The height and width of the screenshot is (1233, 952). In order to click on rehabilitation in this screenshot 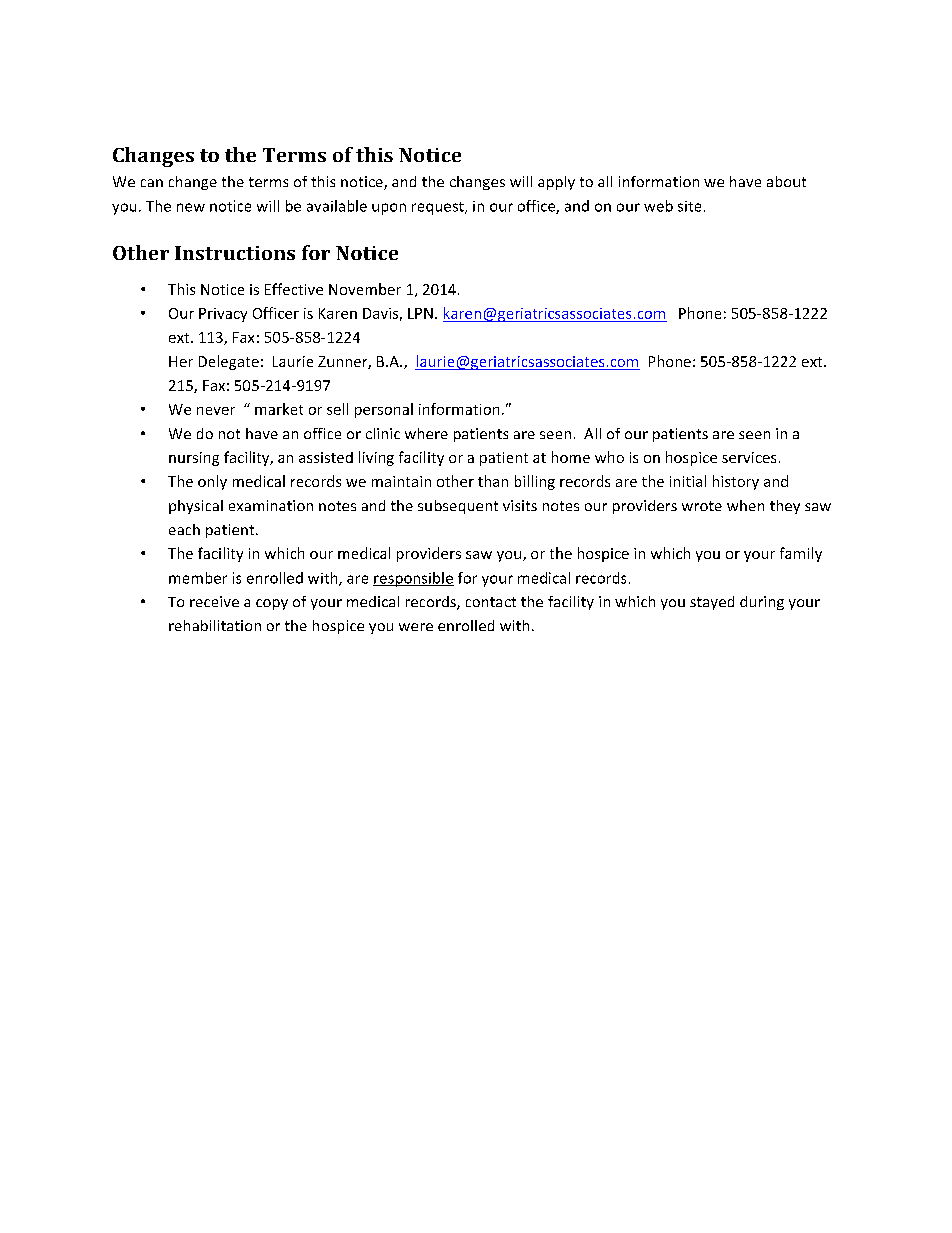, I will do `click(215, 625)`.
